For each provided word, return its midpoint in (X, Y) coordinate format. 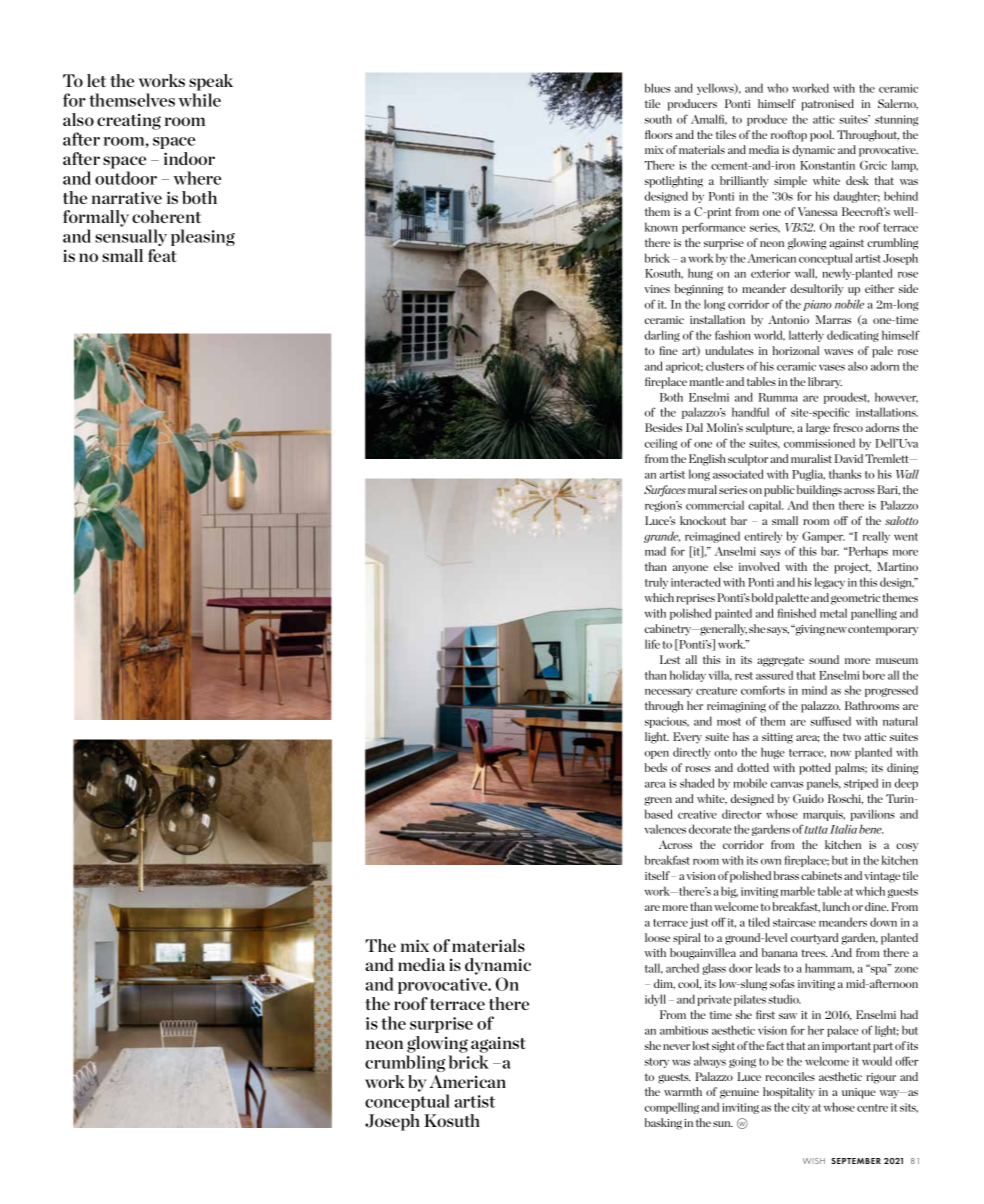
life (652, 644)
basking (663, 1124)
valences (665, 829)
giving (809, 630)
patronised (827, 105)
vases (832, 368)
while (199, 100)
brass (786, 875)
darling (662, 336)
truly (656, 583)
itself (658, 875)
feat (162, 255)
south (658, 119)
